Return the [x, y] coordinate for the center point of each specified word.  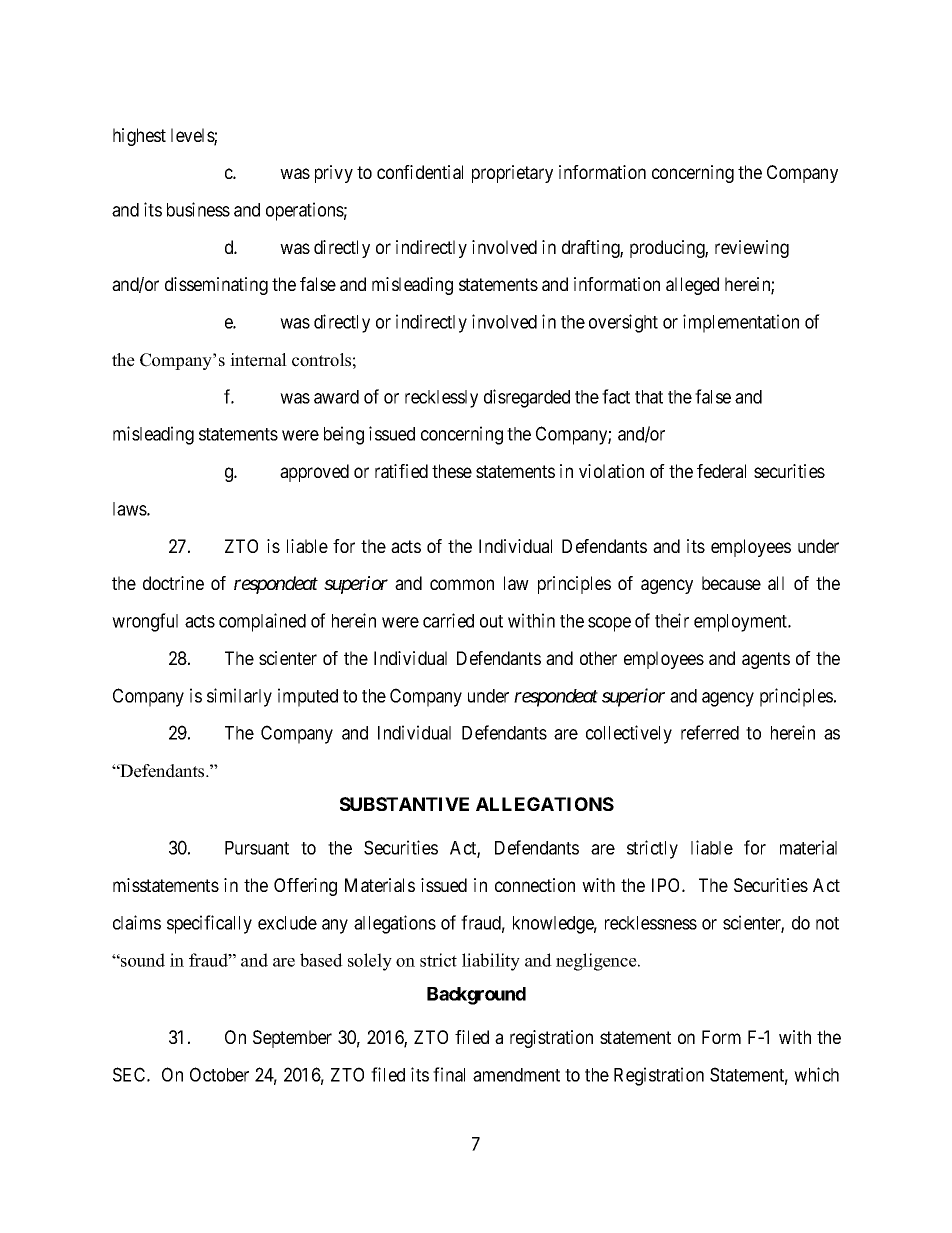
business [198, 209]
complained [262, 622]
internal [258, 360]
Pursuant [257, 848]
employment [742, 623]
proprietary [512, 174]
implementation [741, 323]
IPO [667, 885]
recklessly [441, 399]
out [491, 621]
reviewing [752, 249]
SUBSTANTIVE [404, 804]
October [219, 1074]
